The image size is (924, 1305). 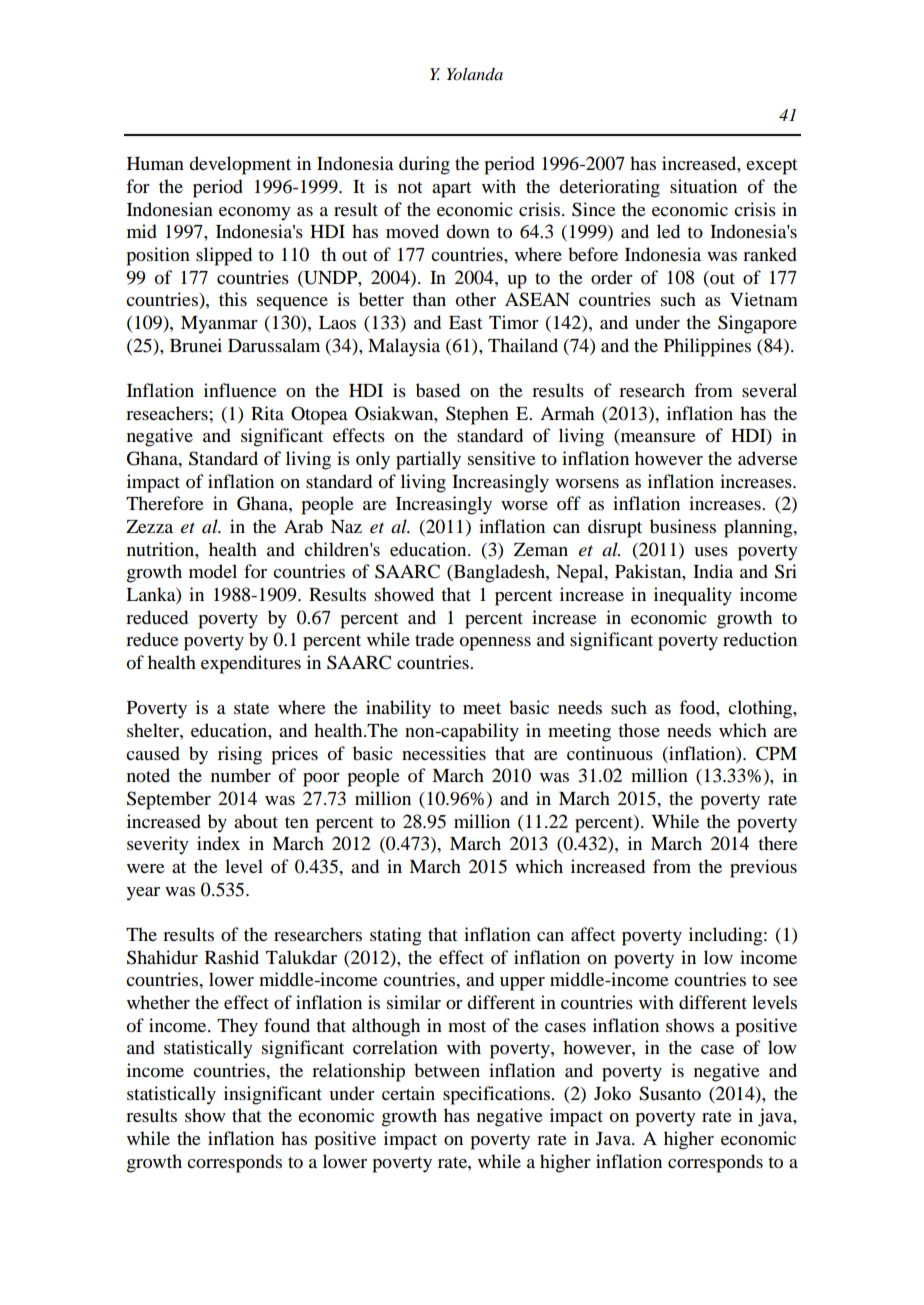 I want to click on Yolanda, so click(x=475, y=74).
